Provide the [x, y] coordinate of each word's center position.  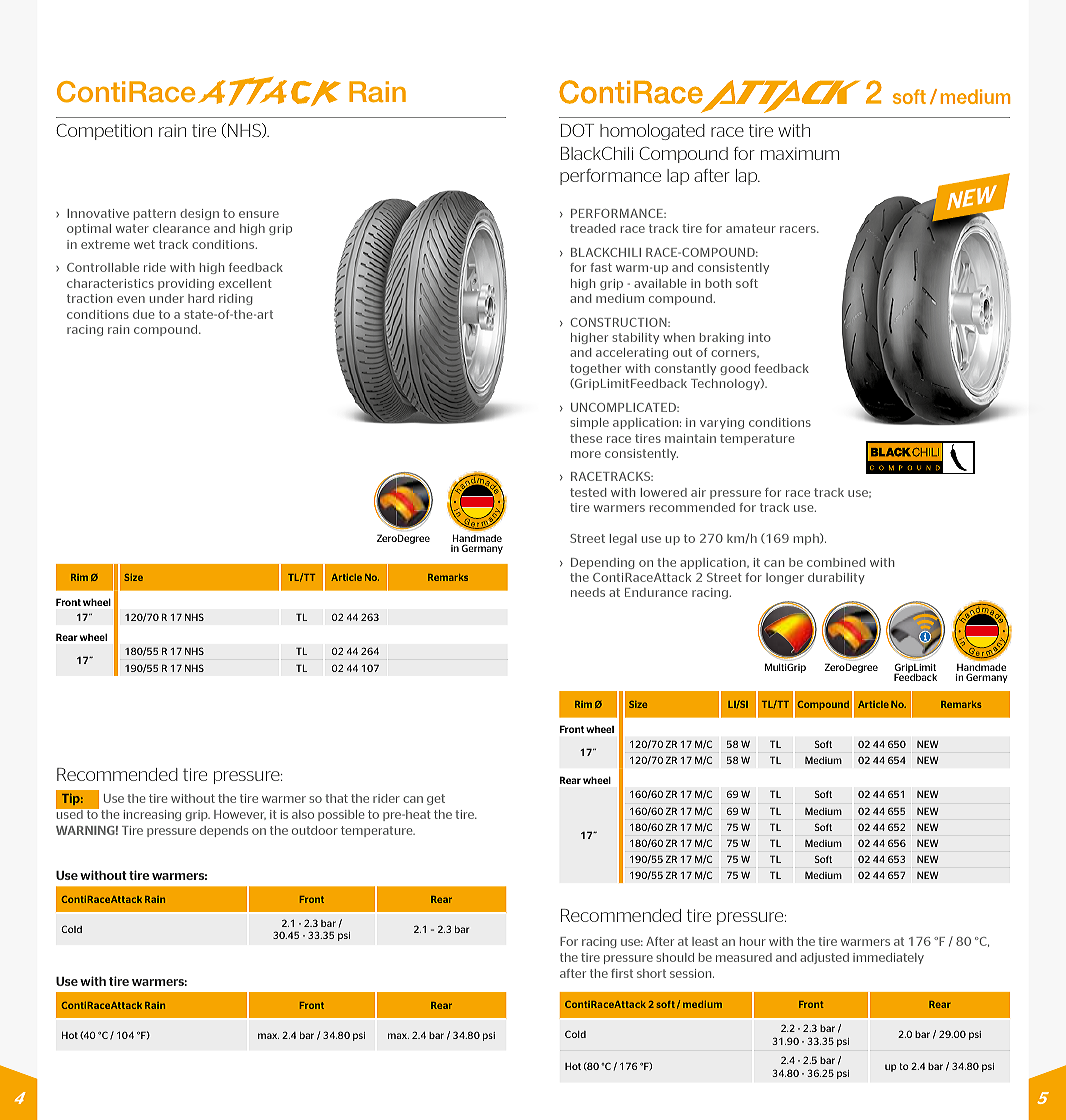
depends [224, 831]
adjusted [824, 958]
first [622, 973]
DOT [577, 130]
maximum [800, 153]
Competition [104, 132]
